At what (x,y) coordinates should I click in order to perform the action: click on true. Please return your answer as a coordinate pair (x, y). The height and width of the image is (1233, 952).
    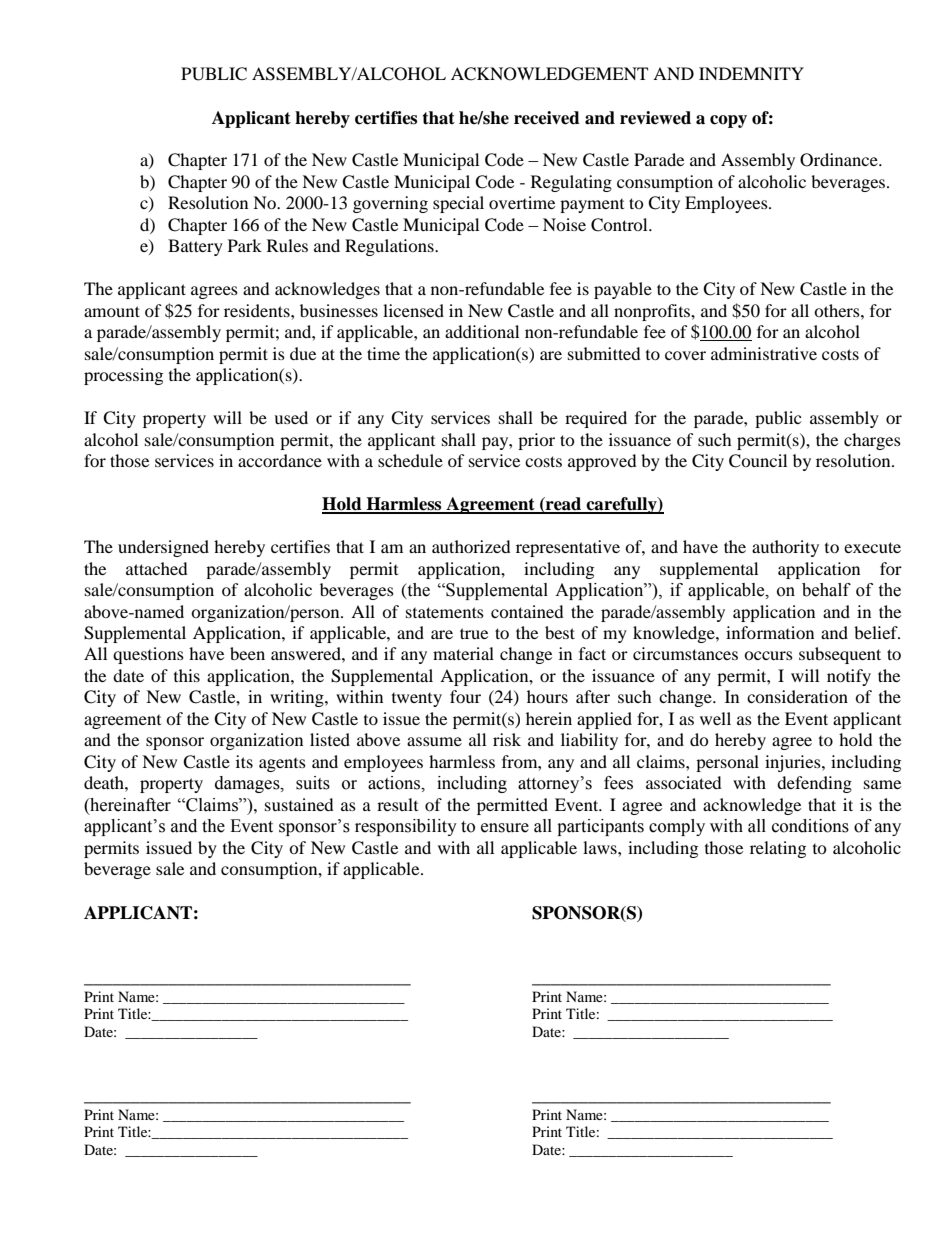
    Looking at the image, I should click on (474, 633).
